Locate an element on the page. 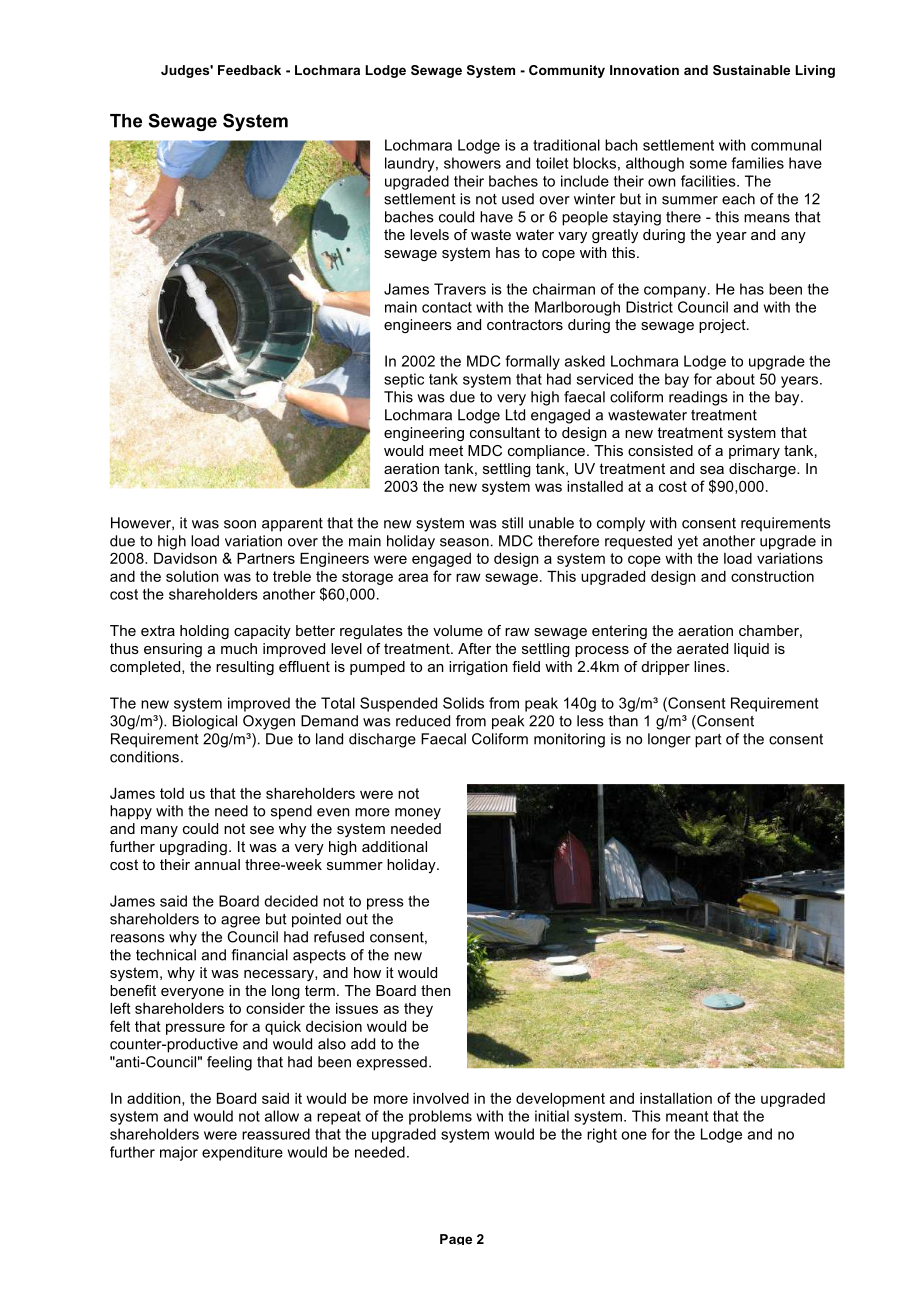  liquid is located at coordinates (751, 650).
